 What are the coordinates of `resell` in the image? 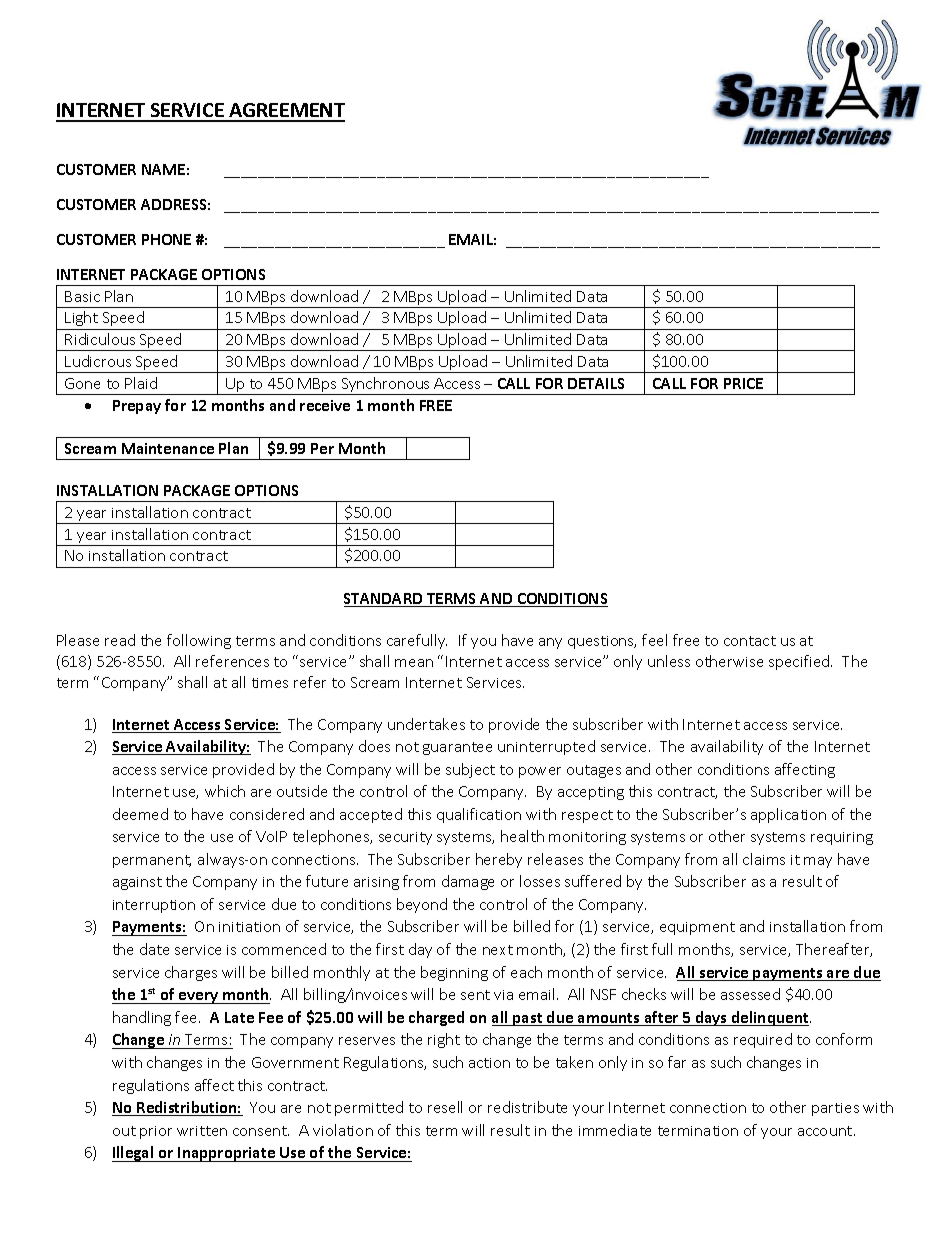 It's located at (445, 1107).
